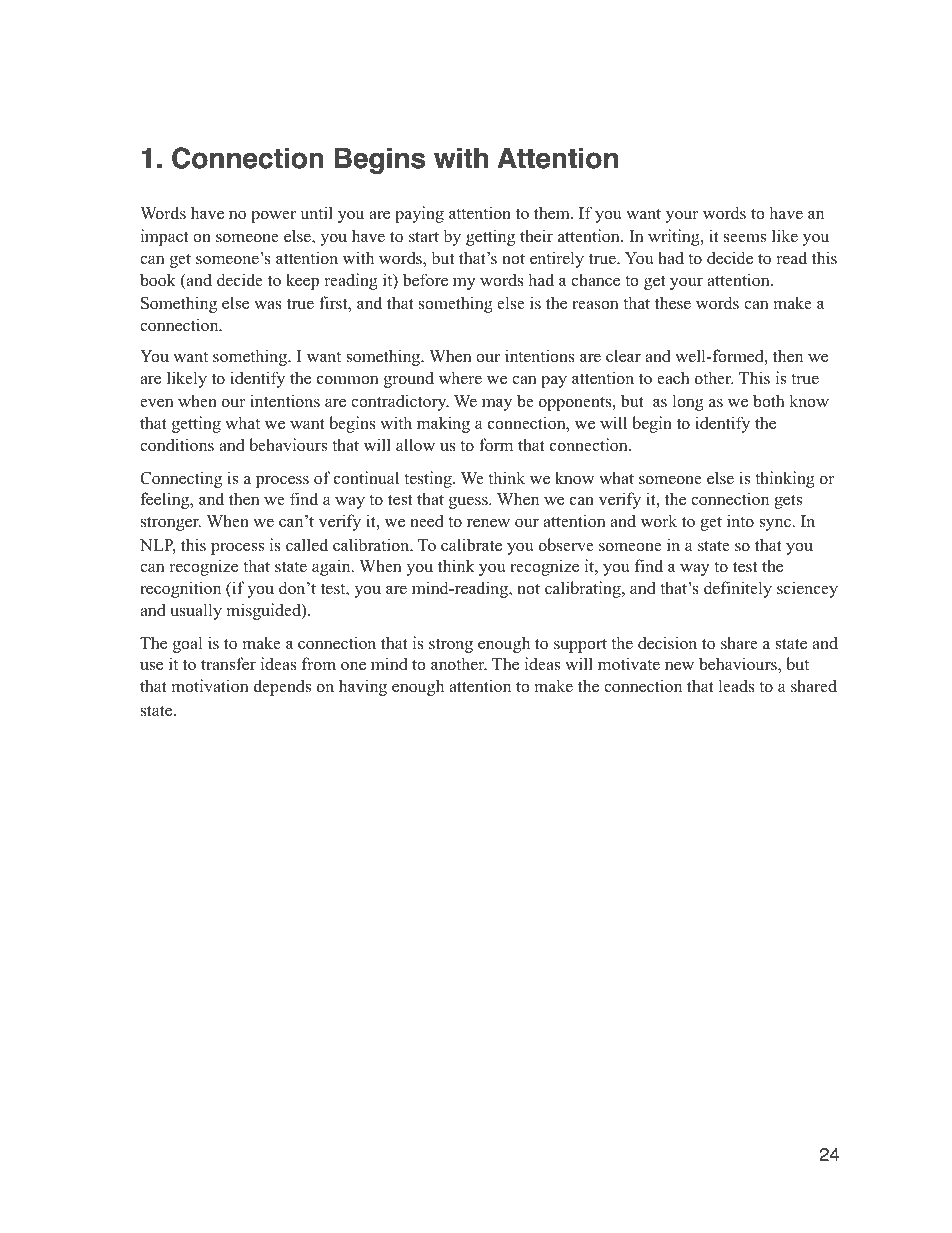  What do you see at coordinates (228, 664) in the image?
I see `transfer` at bounding box center [228, 664].
